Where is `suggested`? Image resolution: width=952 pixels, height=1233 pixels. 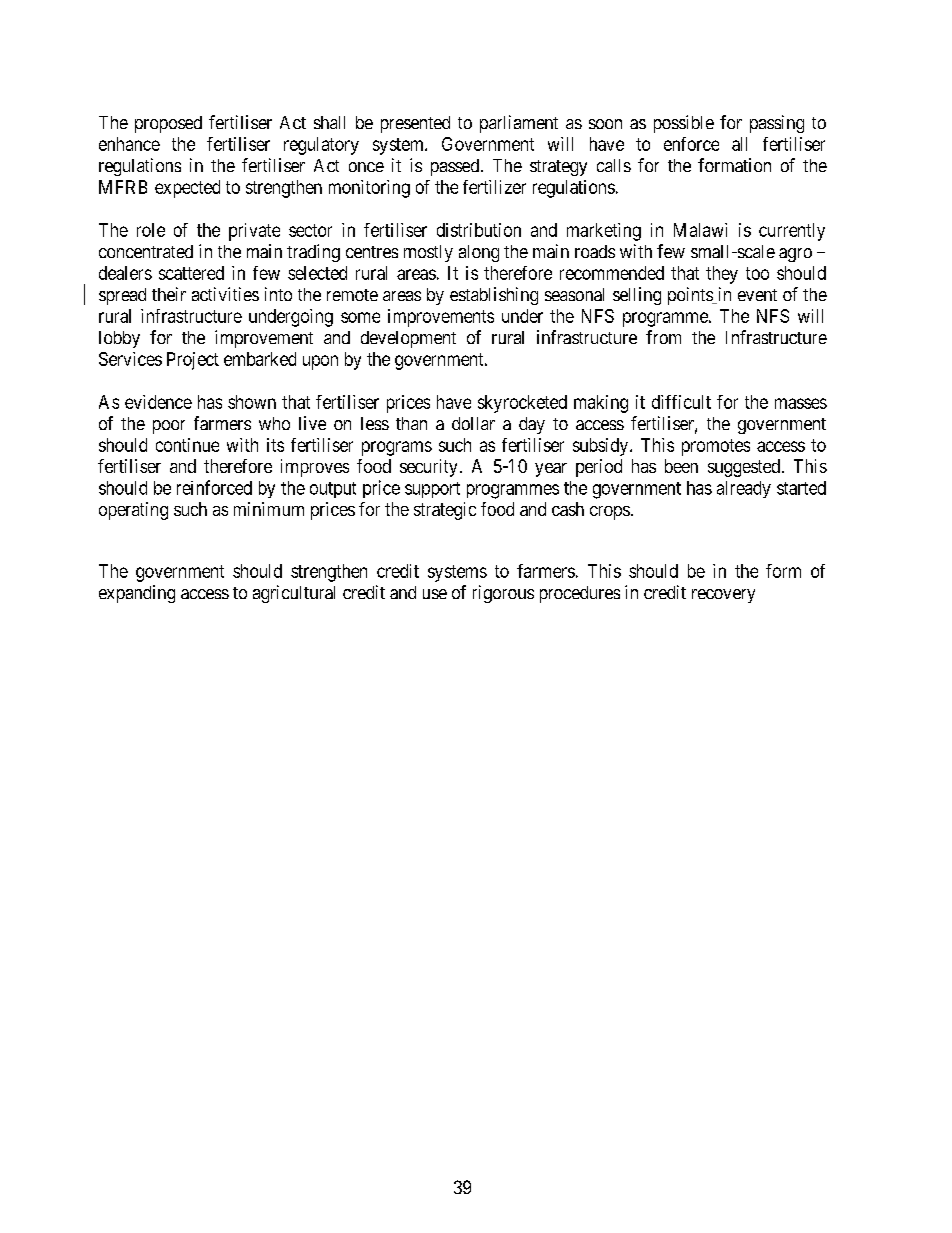 suggested is located at coordinates (744, 468).
